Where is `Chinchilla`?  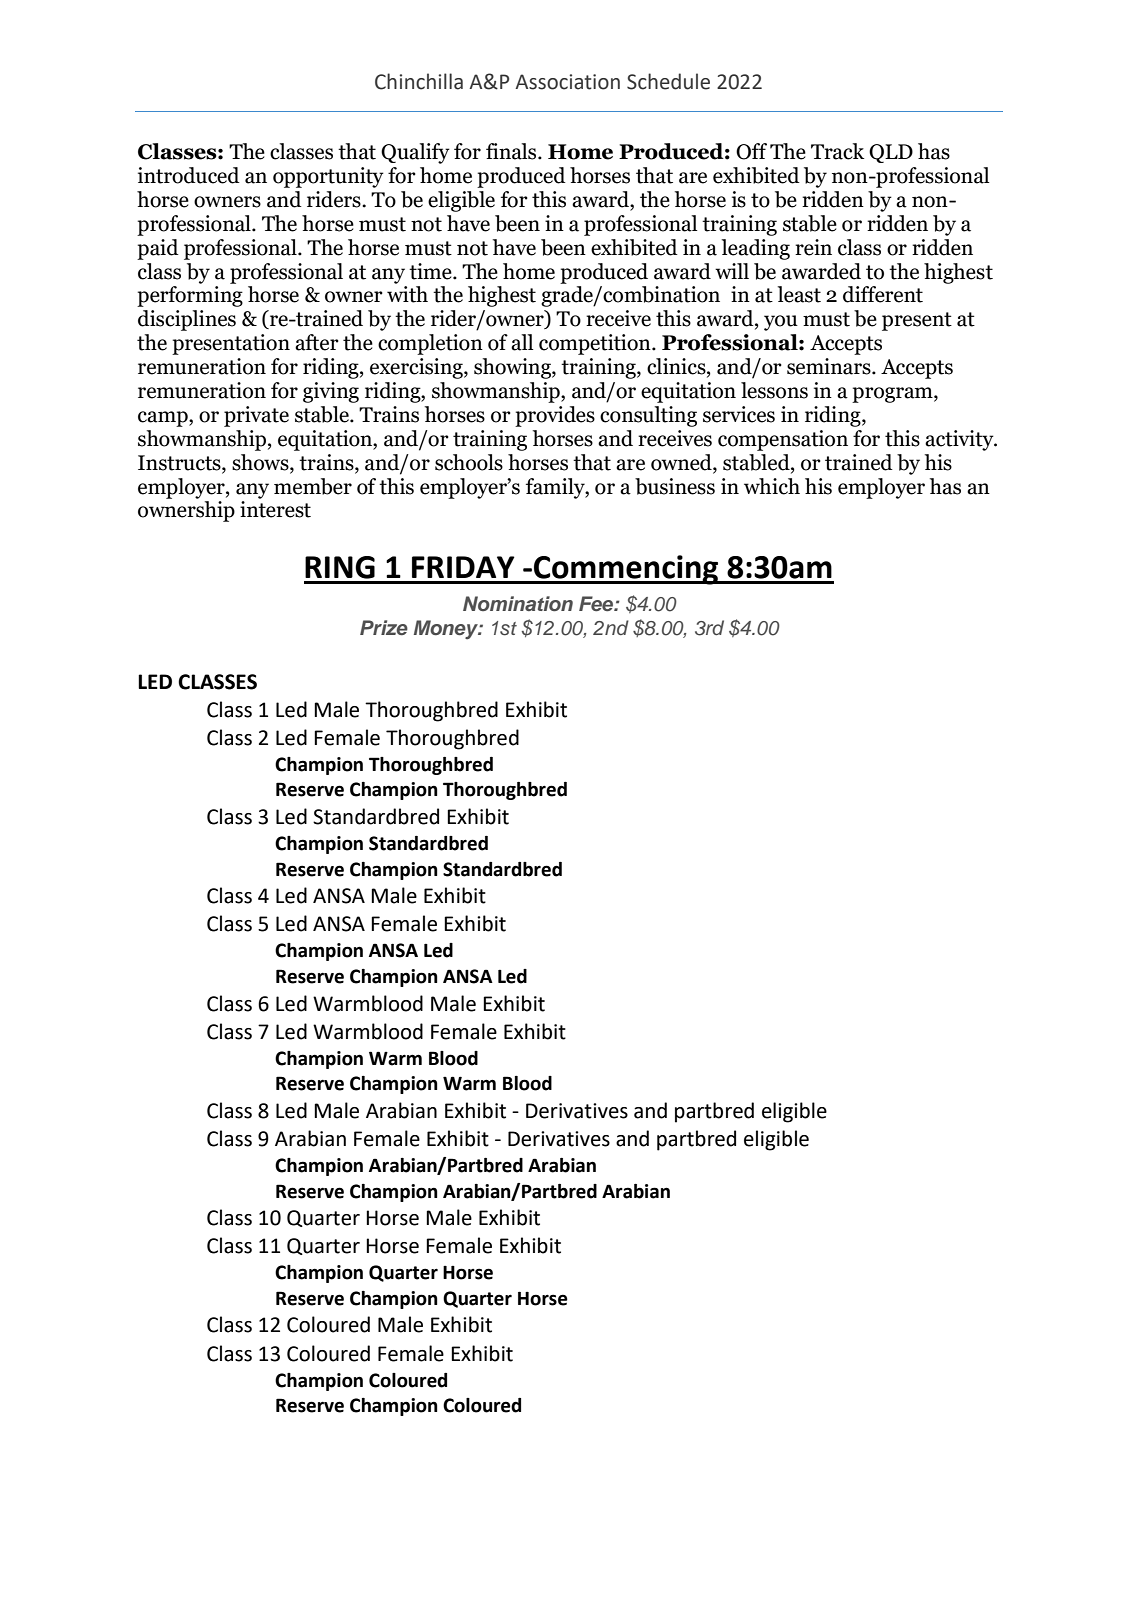
Chinchilla is located at coordinates (419, 81).
